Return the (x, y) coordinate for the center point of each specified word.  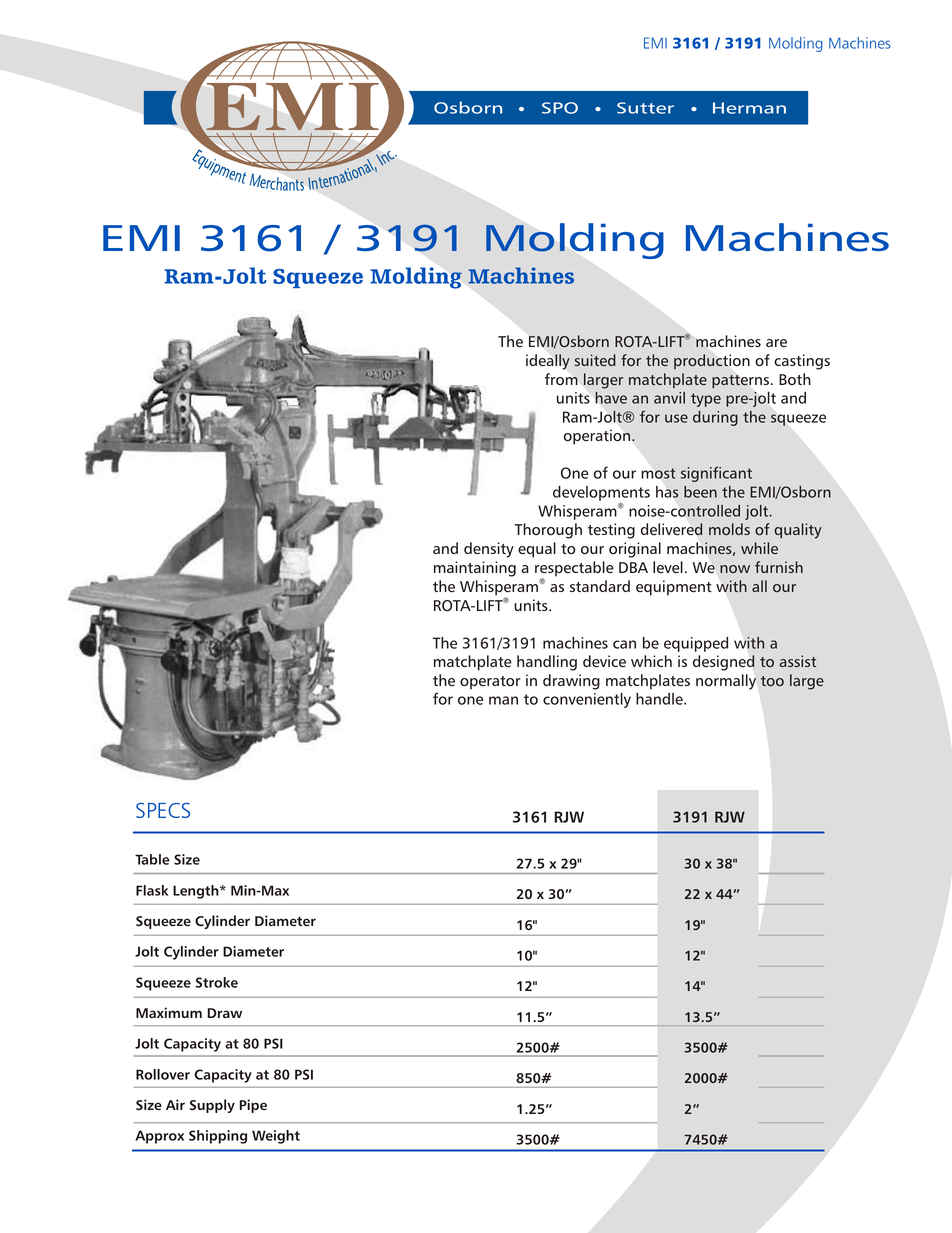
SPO (560, 108)
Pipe (253, 1106)
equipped (696, 644)
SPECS (163, 810)
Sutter (645, 108)
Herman (749, 108)
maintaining (475, 569)
